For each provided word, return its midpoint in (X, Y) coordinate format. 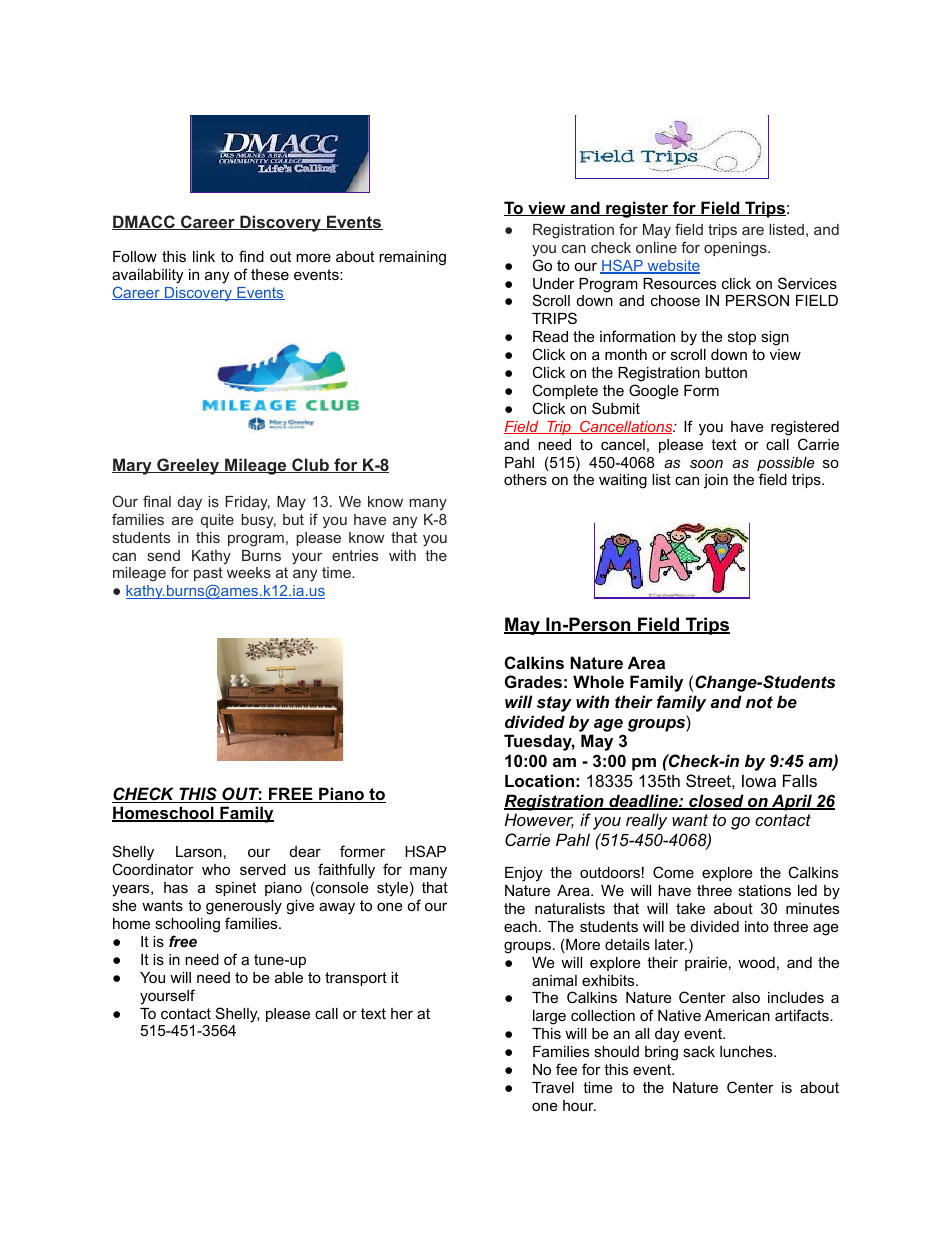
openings (736, 249)
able (289, 977)
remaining (412, 258)
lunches (747, 1051)
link (204, 256)
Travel (553, 1087)
